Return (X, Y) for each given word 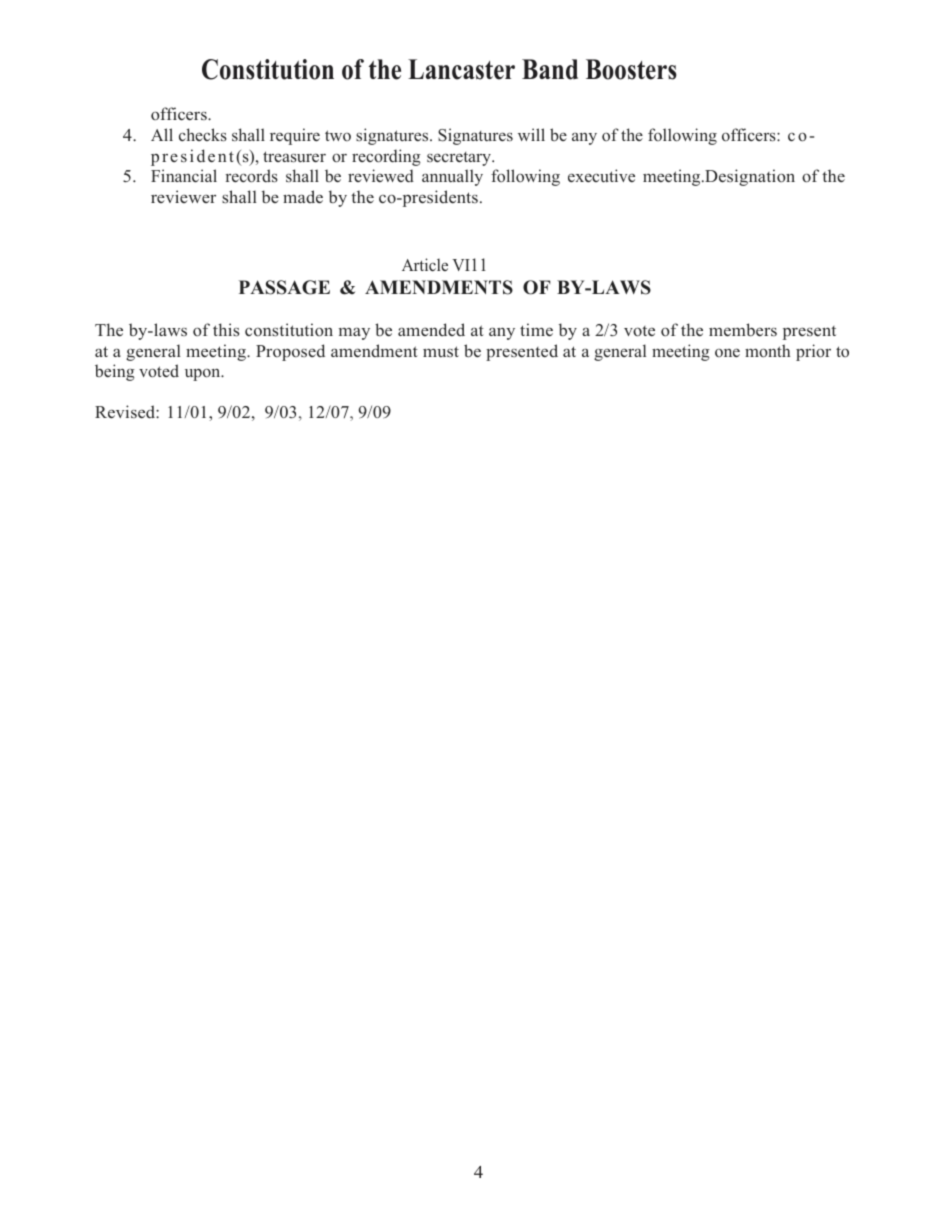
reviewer (183, 196)
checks (203, 135)
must (441, 351)
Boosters (631, 69)
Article (425, 264)
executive (601, 175)
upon (204, 375)
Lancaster (461, 69)
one (727, 352)
